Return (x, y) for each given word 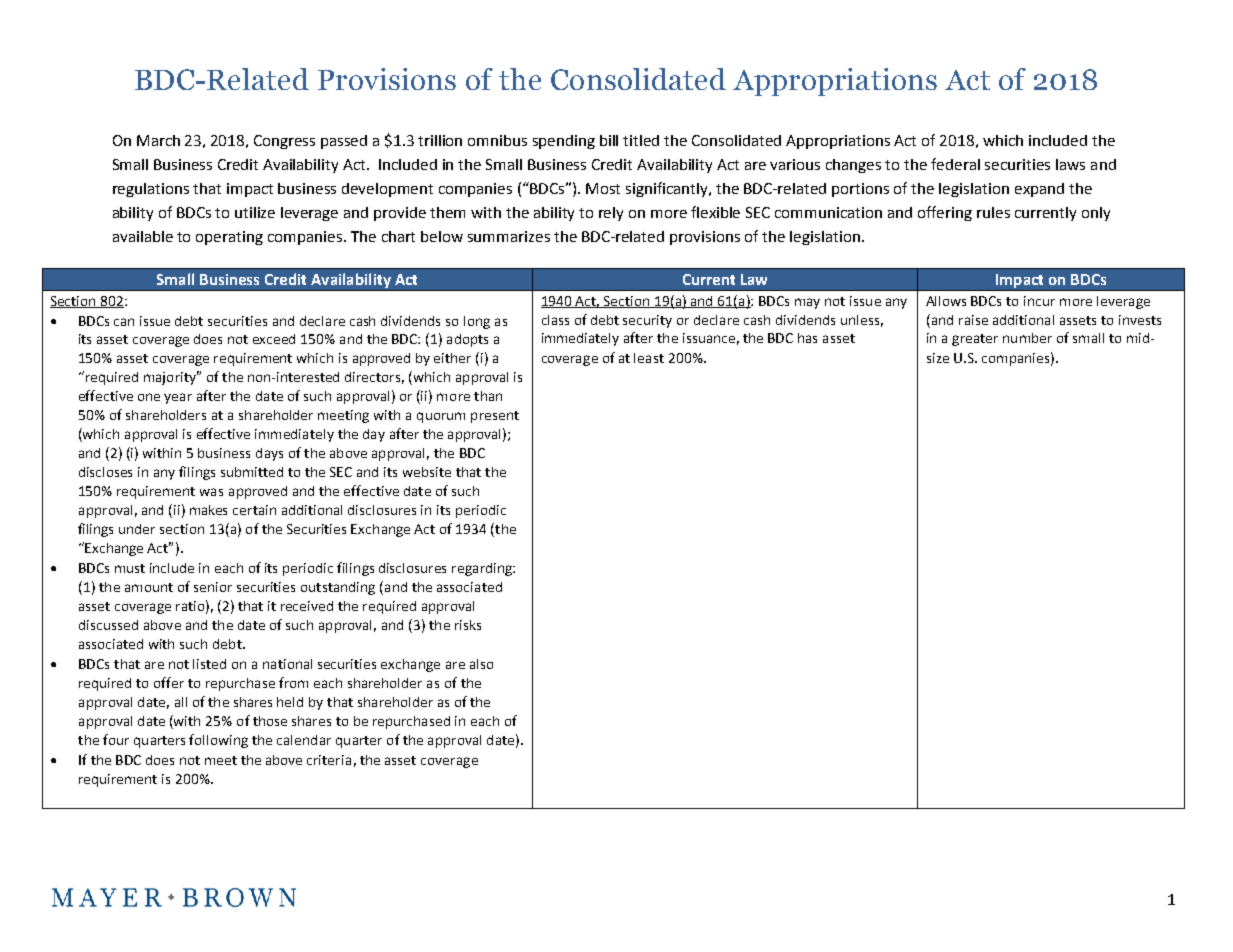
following (218, 741)
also (481, 664)
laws (1070, 164)
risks (468, 625)
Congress (284, 142)
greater (975, 340)
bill (609, 140)
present (495, 417)
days (269, 454)
